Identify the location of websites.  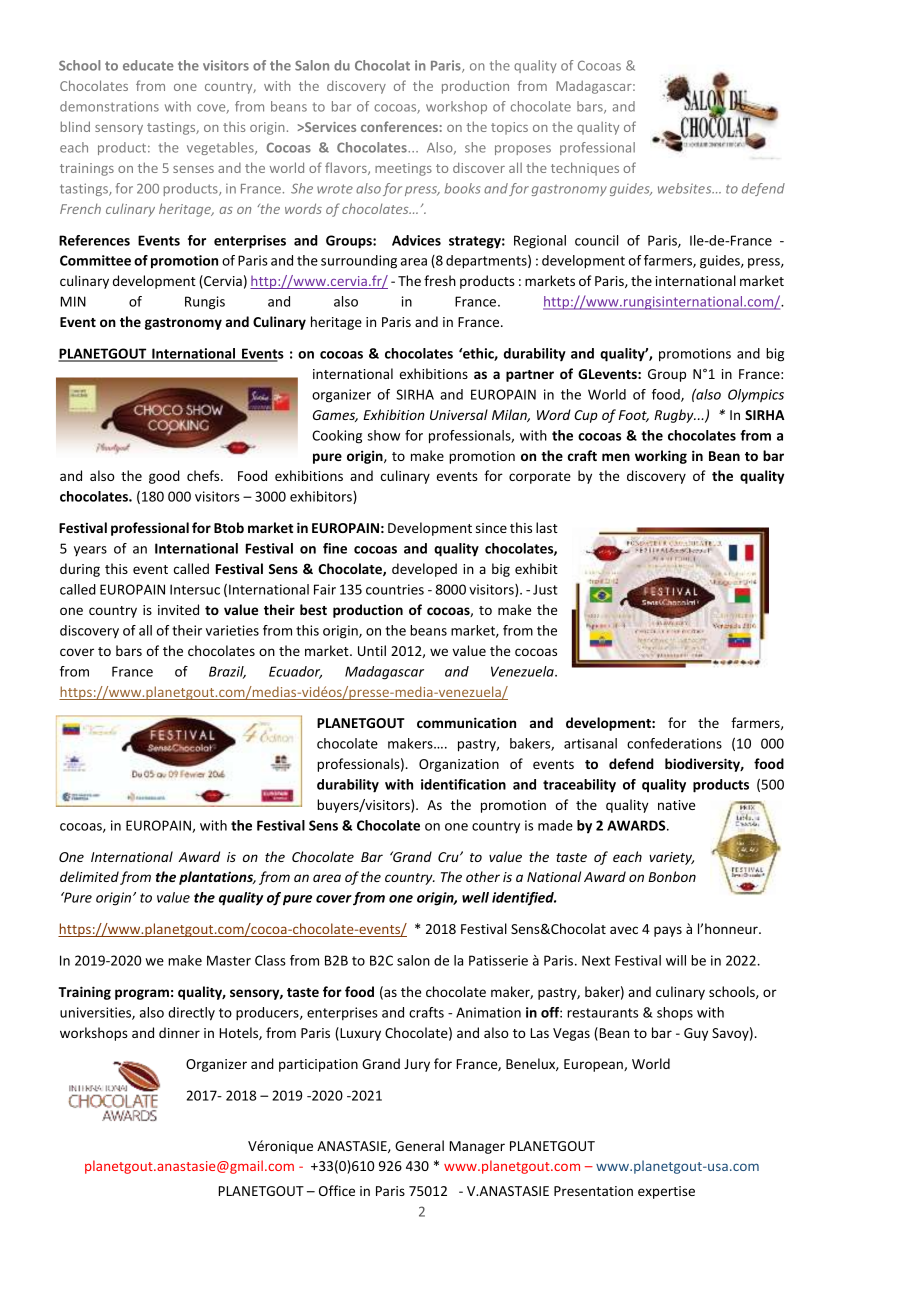
(686, 188).
